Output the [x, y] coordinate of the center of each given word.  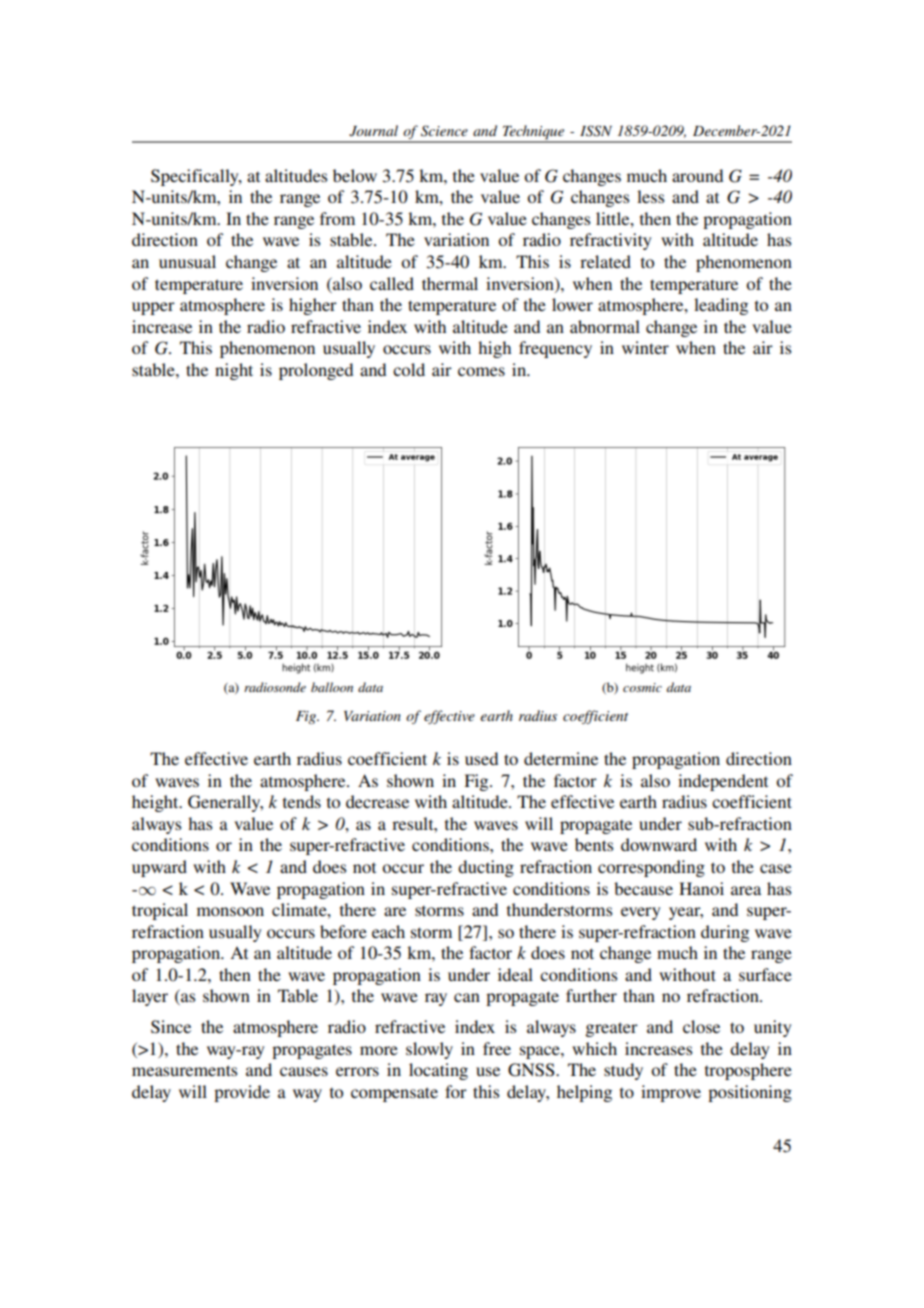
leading [721, 306]
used [481, 758]
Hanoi [701, 888]
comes [481, 371]
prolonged [316, 371]
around [697, 175]
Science [444, 131]
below [355, 175]
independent [723, 782]
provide [242, 1093]
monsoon [230, 911]
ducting [486, 868]
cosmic [642, 687]
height [156, 803]
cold [409, 369]
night [234, 371]
